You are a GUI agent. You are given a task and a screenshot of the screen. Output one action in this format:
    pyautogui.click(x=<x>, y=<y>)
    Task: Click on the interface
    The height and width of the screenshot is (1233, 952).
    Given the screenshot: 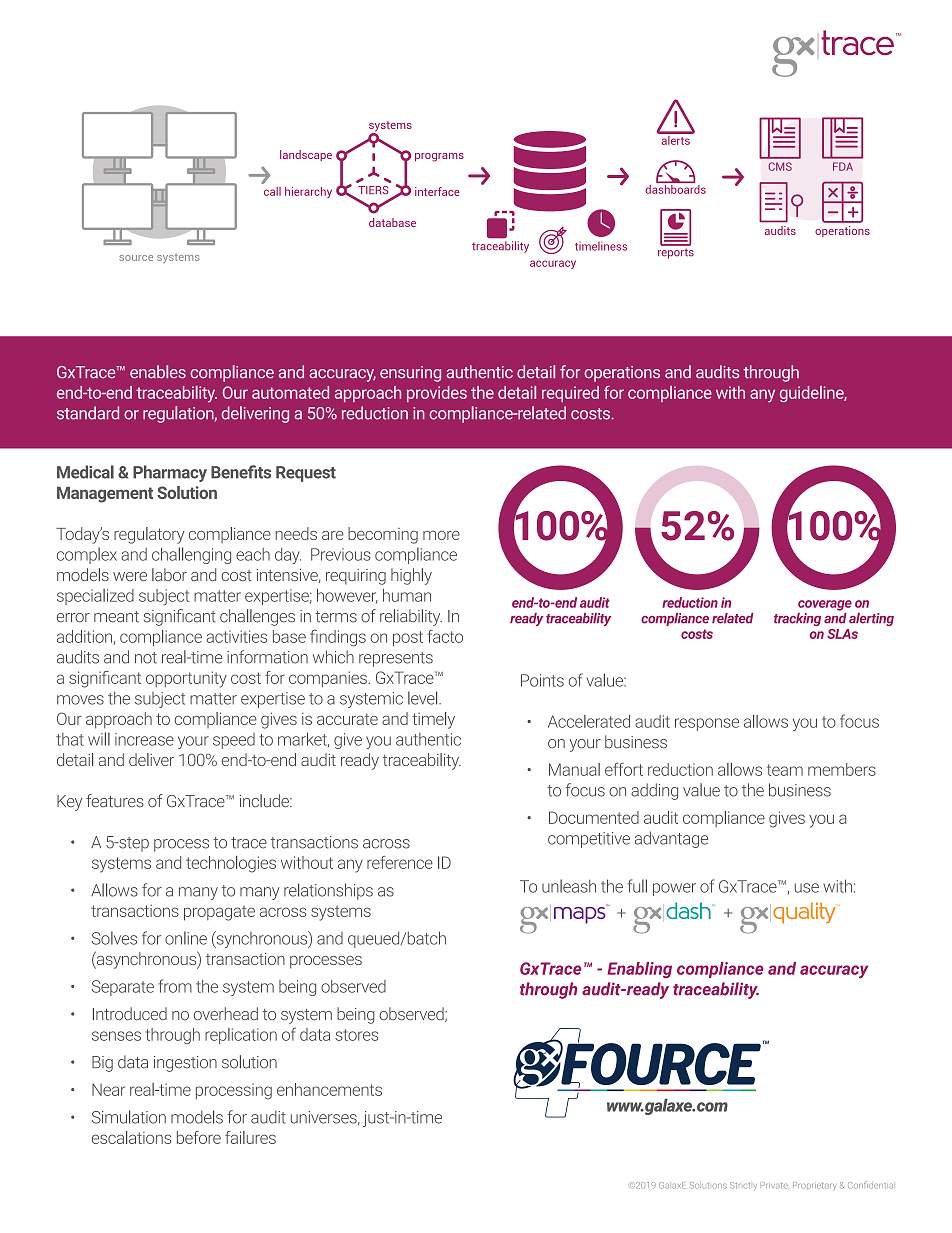 What is the action you would take?
    pyautogui.click(x=437, y=191)
